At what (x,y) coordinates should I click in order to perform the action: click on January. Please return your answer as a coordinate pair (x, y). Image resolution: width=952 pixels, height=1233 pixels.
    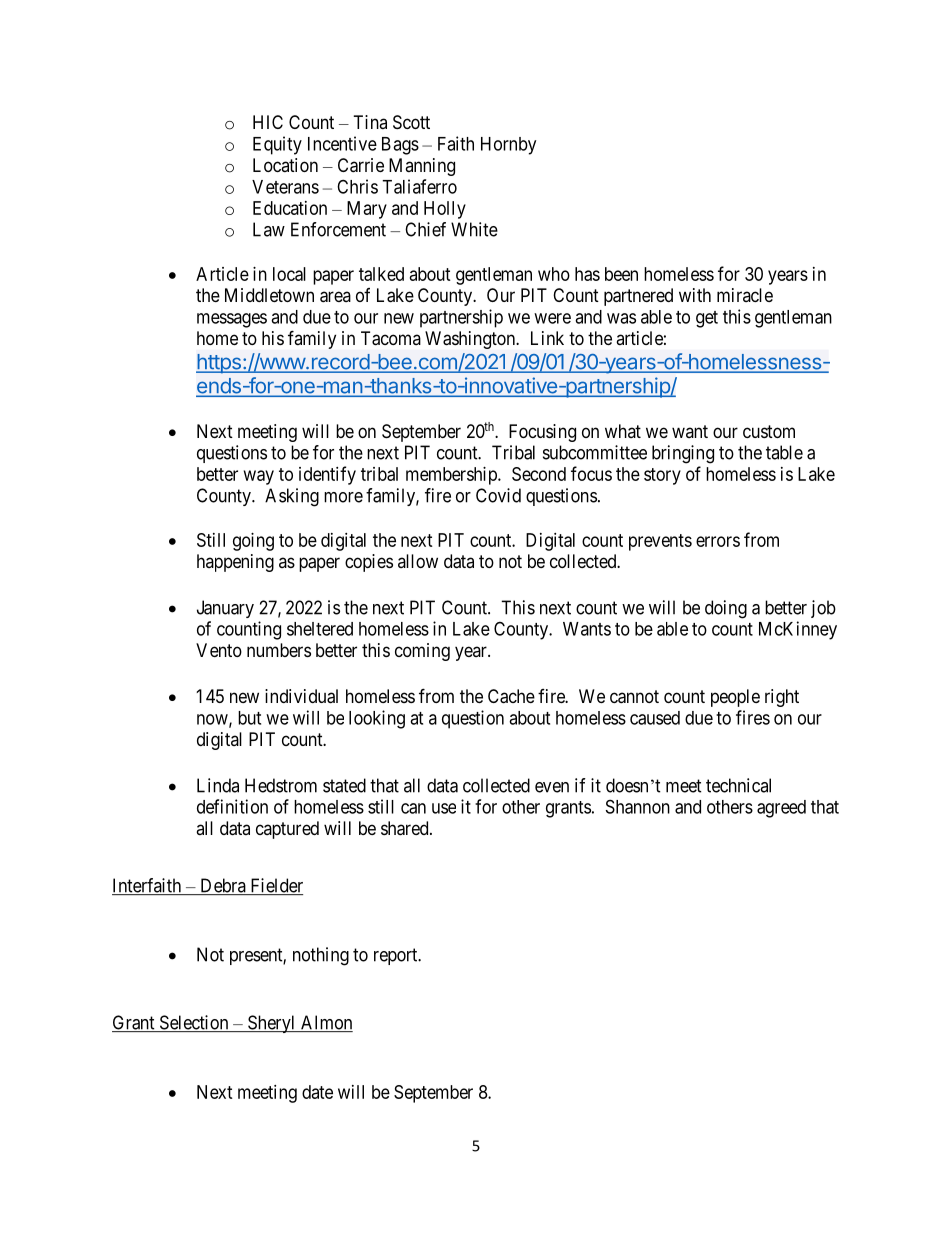
    Looking at the image, I should click on (225, 609).
